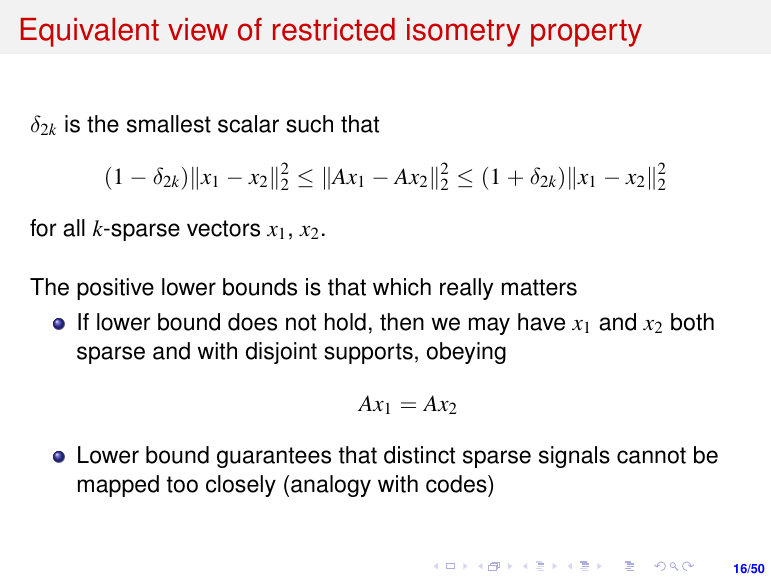 Image resolution: width=771 pixels, height=578 pixels. What do you see at coordinates (541, 322) in the document?
I see `have` at bounding box center [541, 322].
